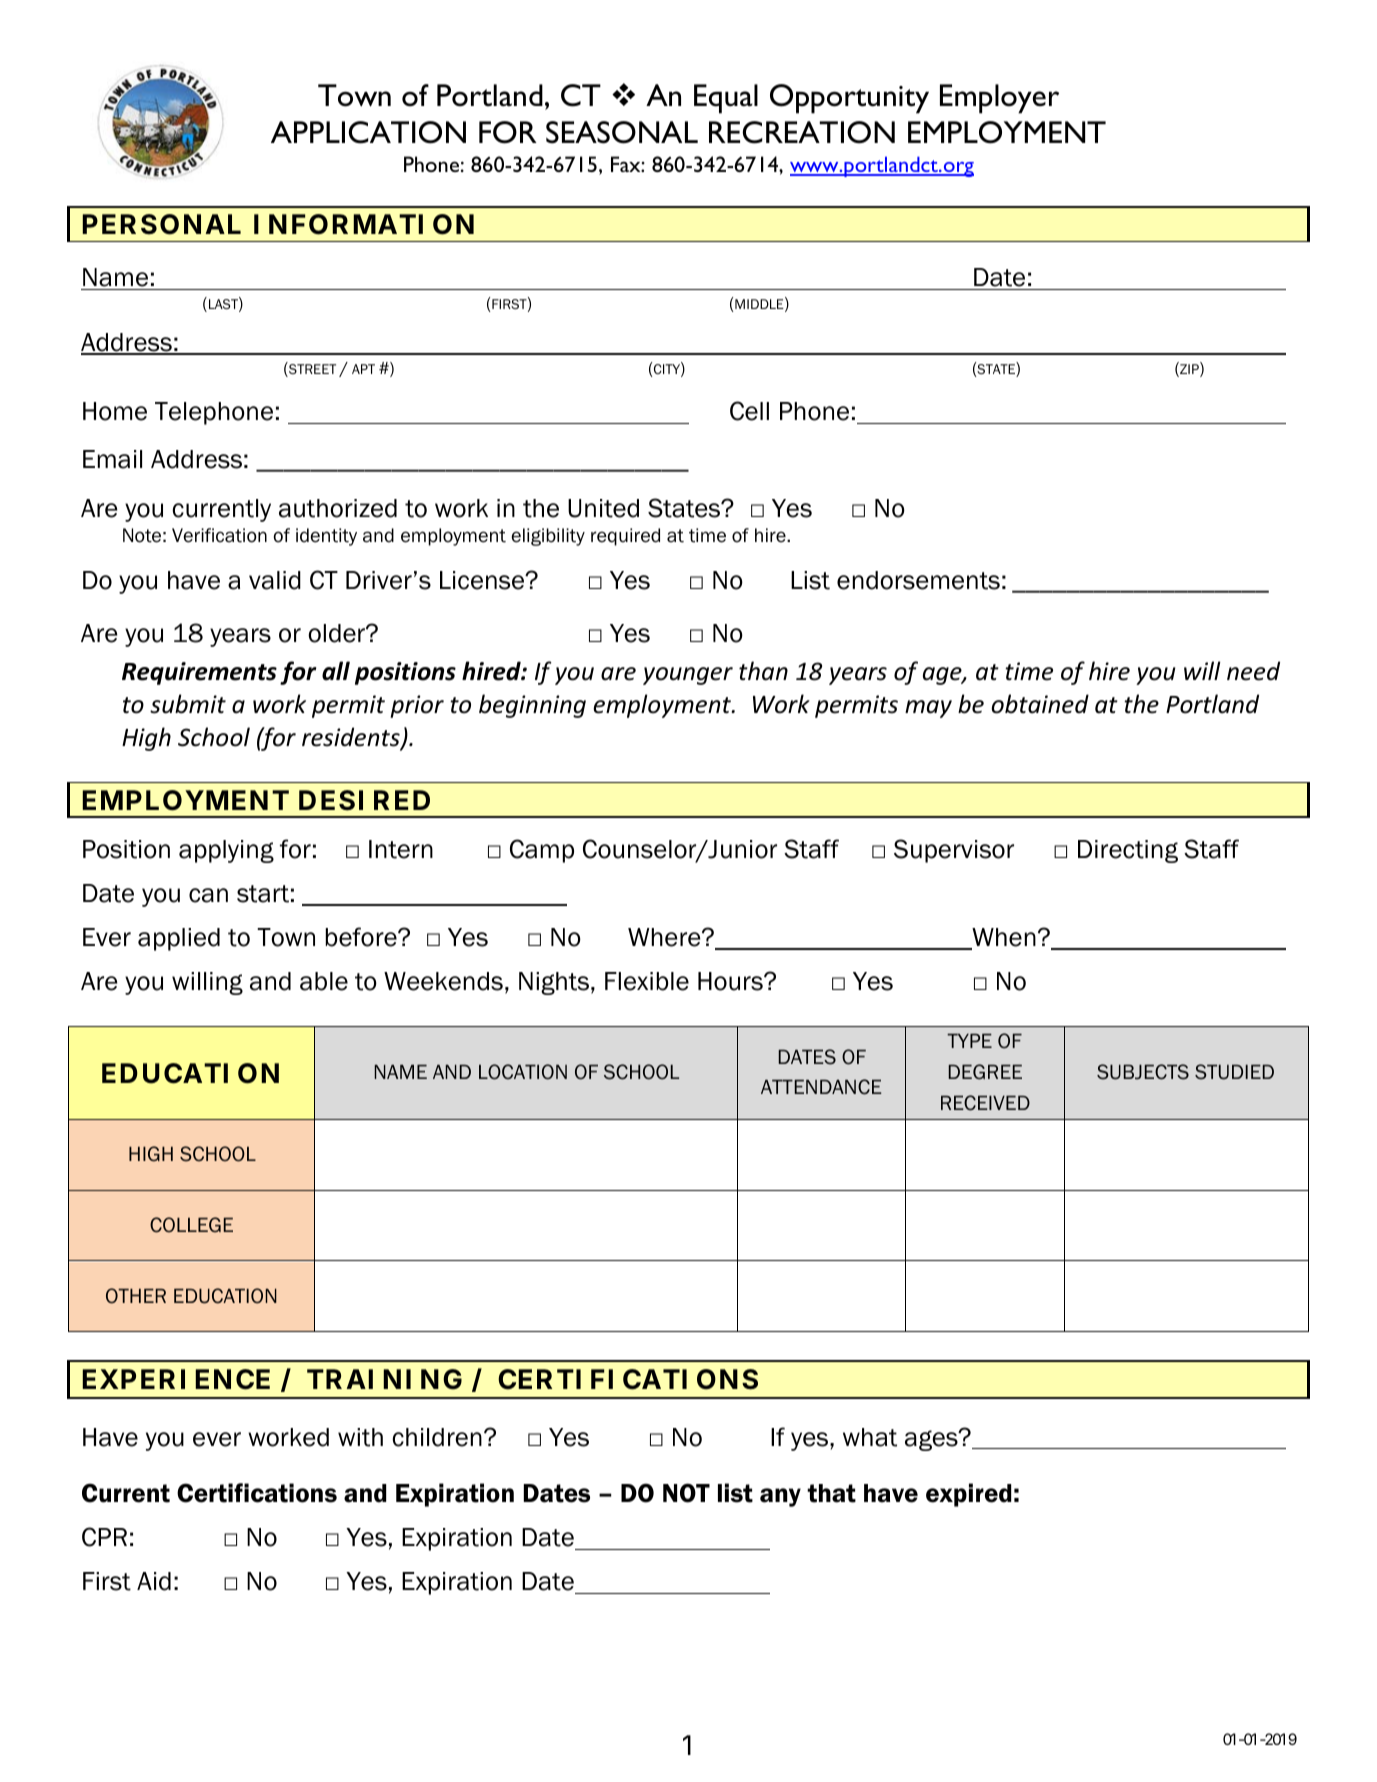  Describe the element at coordinates (154, 1581) in the document. I see `Aid` at that location.
